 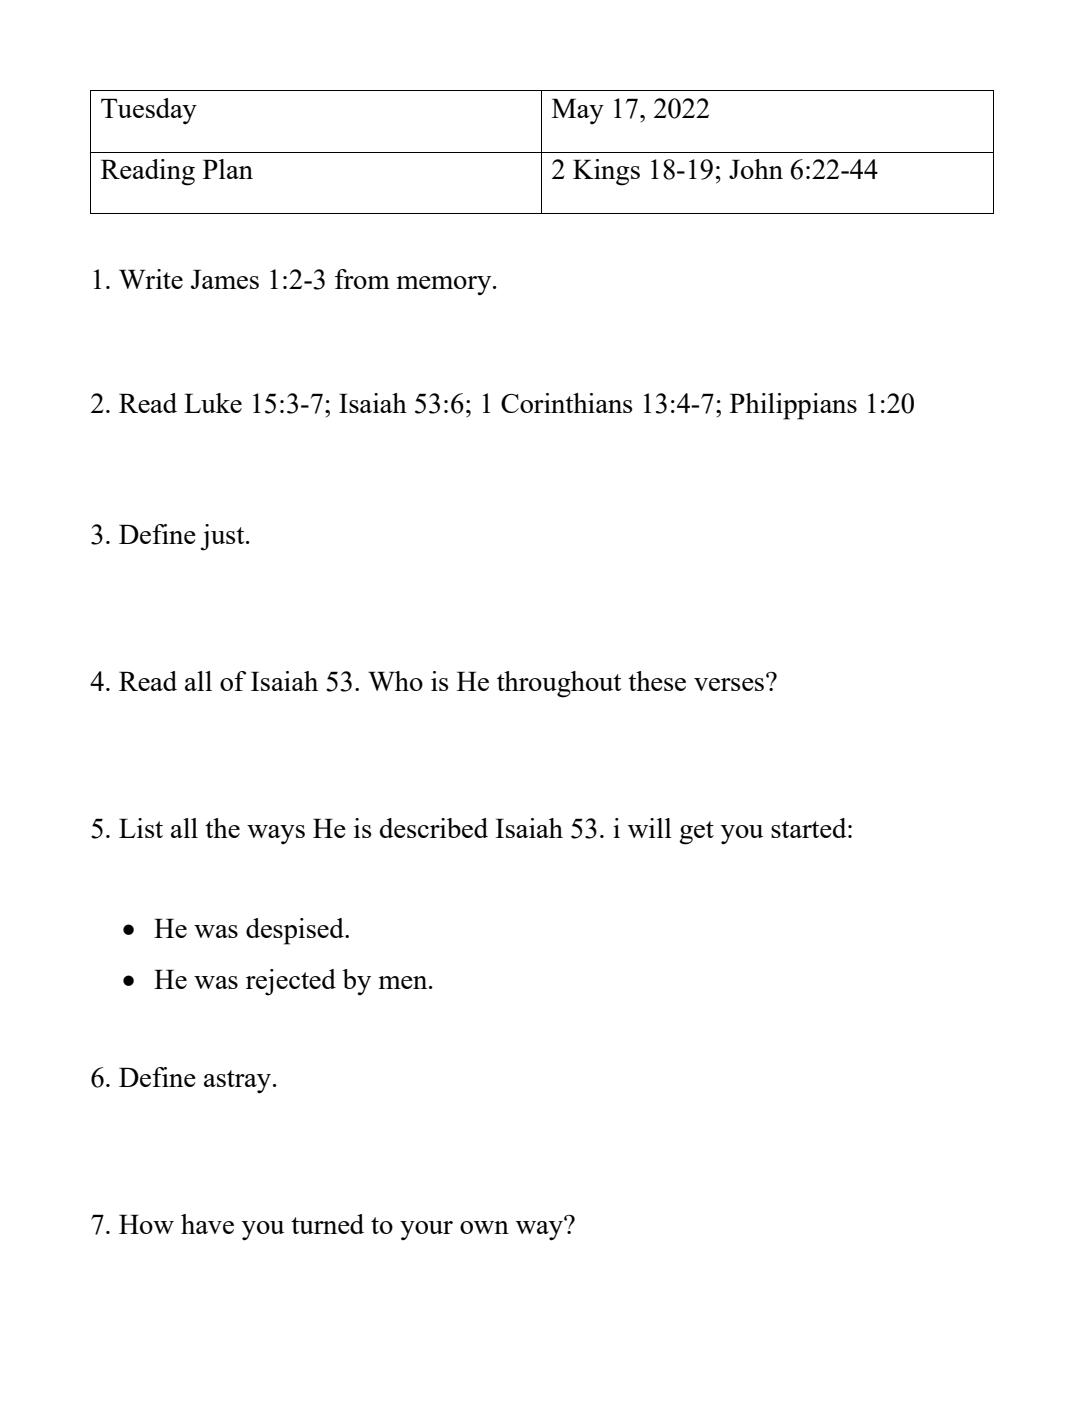 I want to click on get, so click(x=696, y=833).
